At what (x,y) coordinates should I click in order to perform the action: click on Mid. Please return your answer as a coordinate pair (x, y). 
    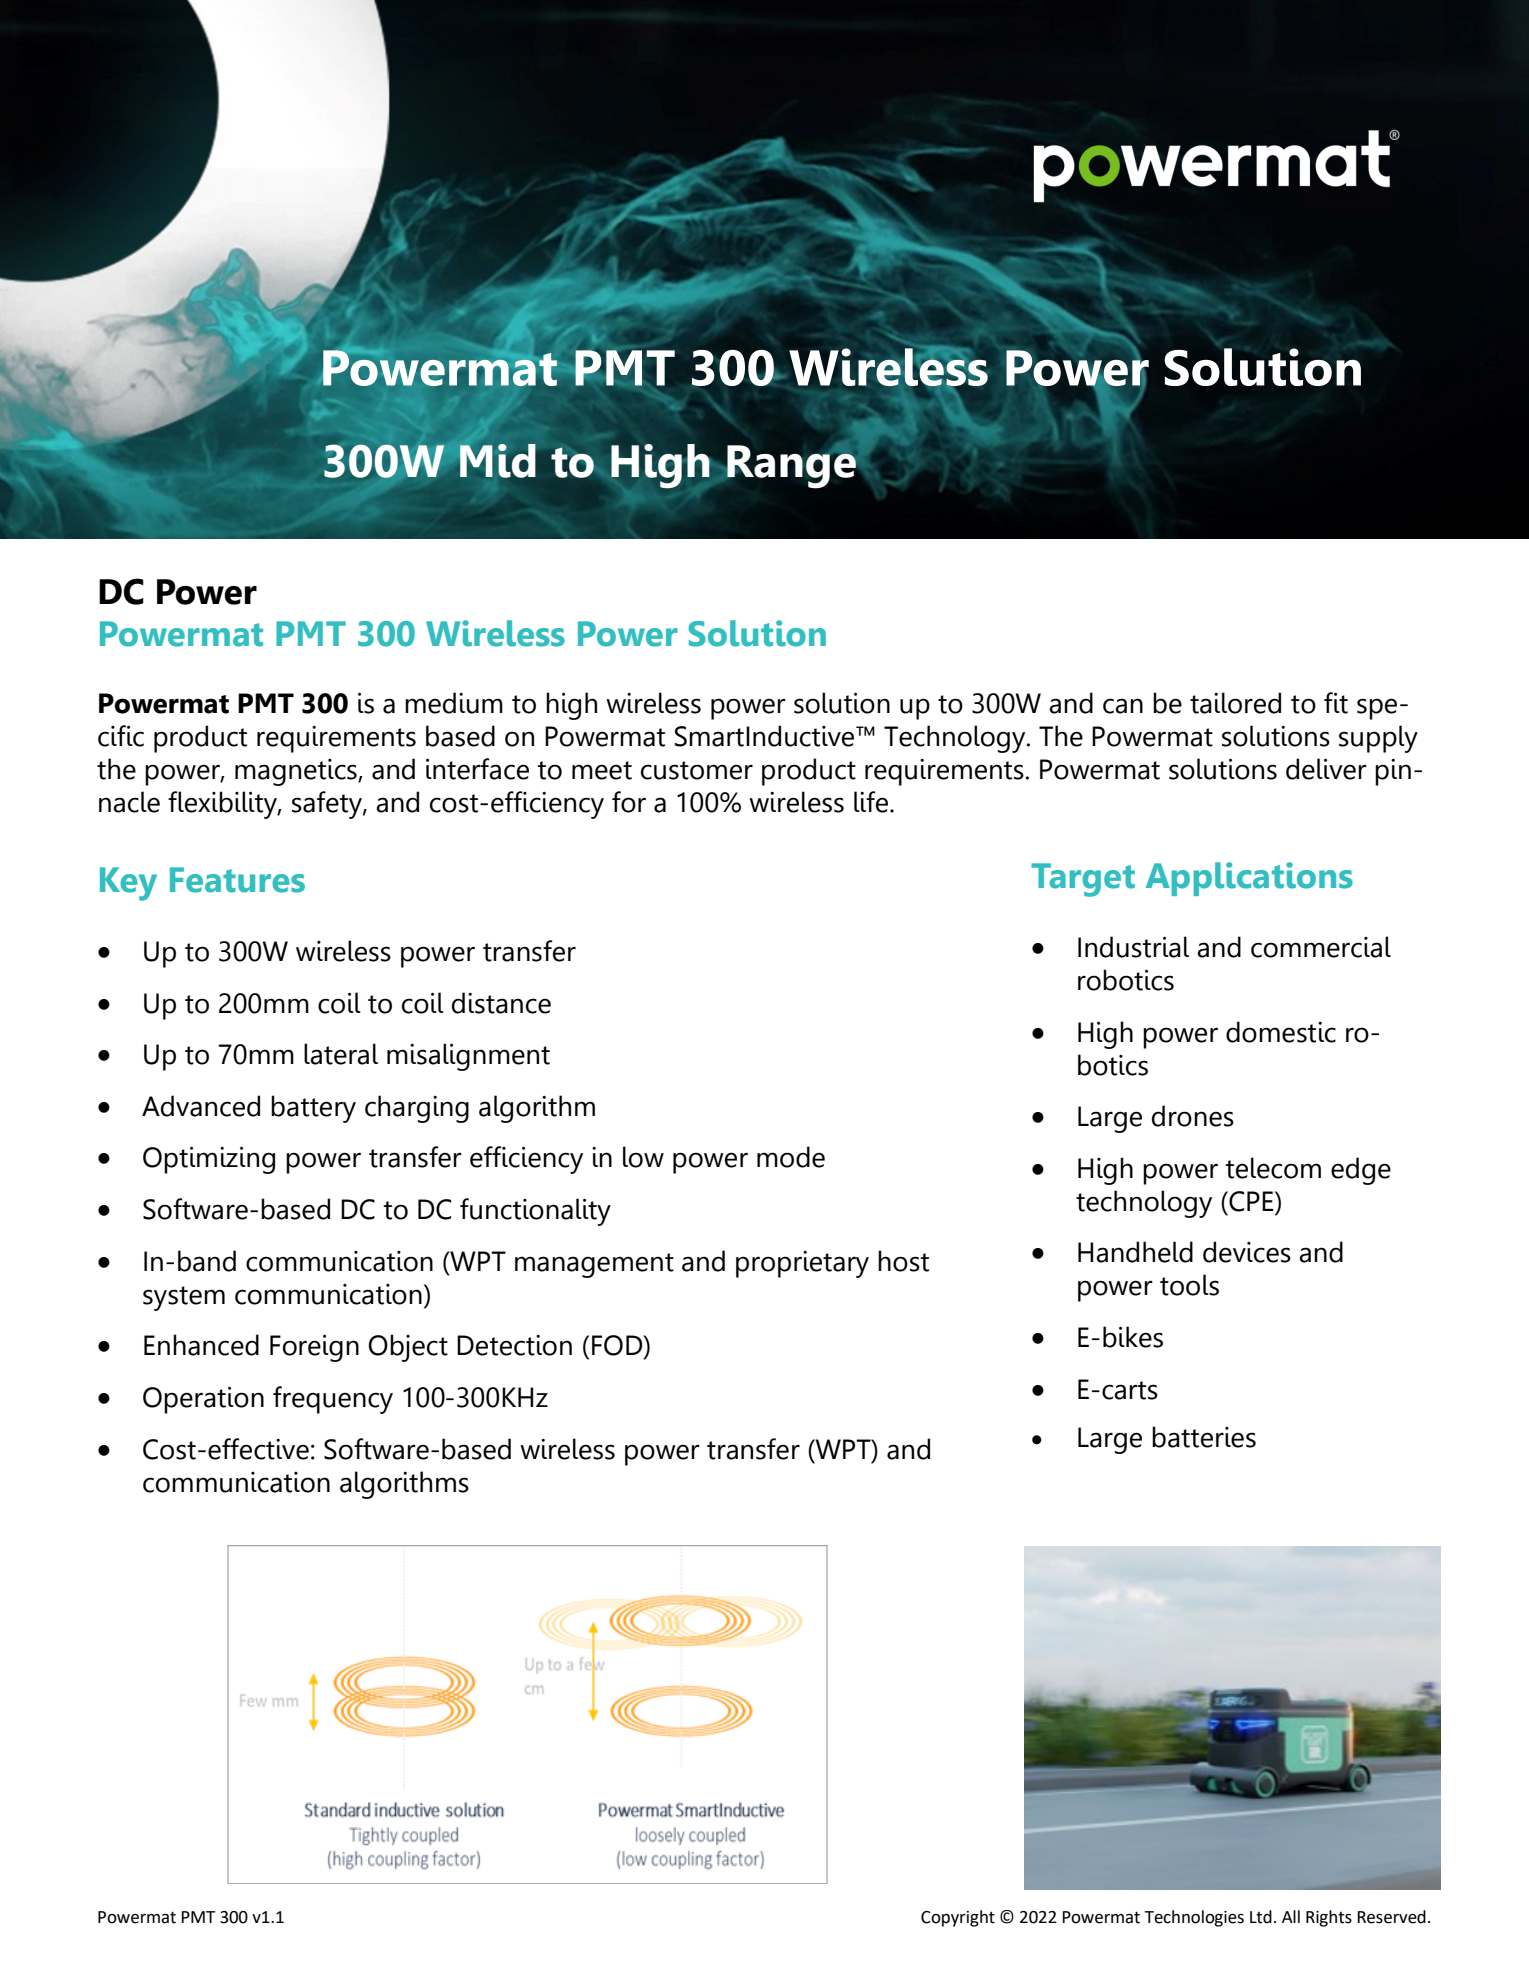
    Looking at the image, I should click on (497, 461).
